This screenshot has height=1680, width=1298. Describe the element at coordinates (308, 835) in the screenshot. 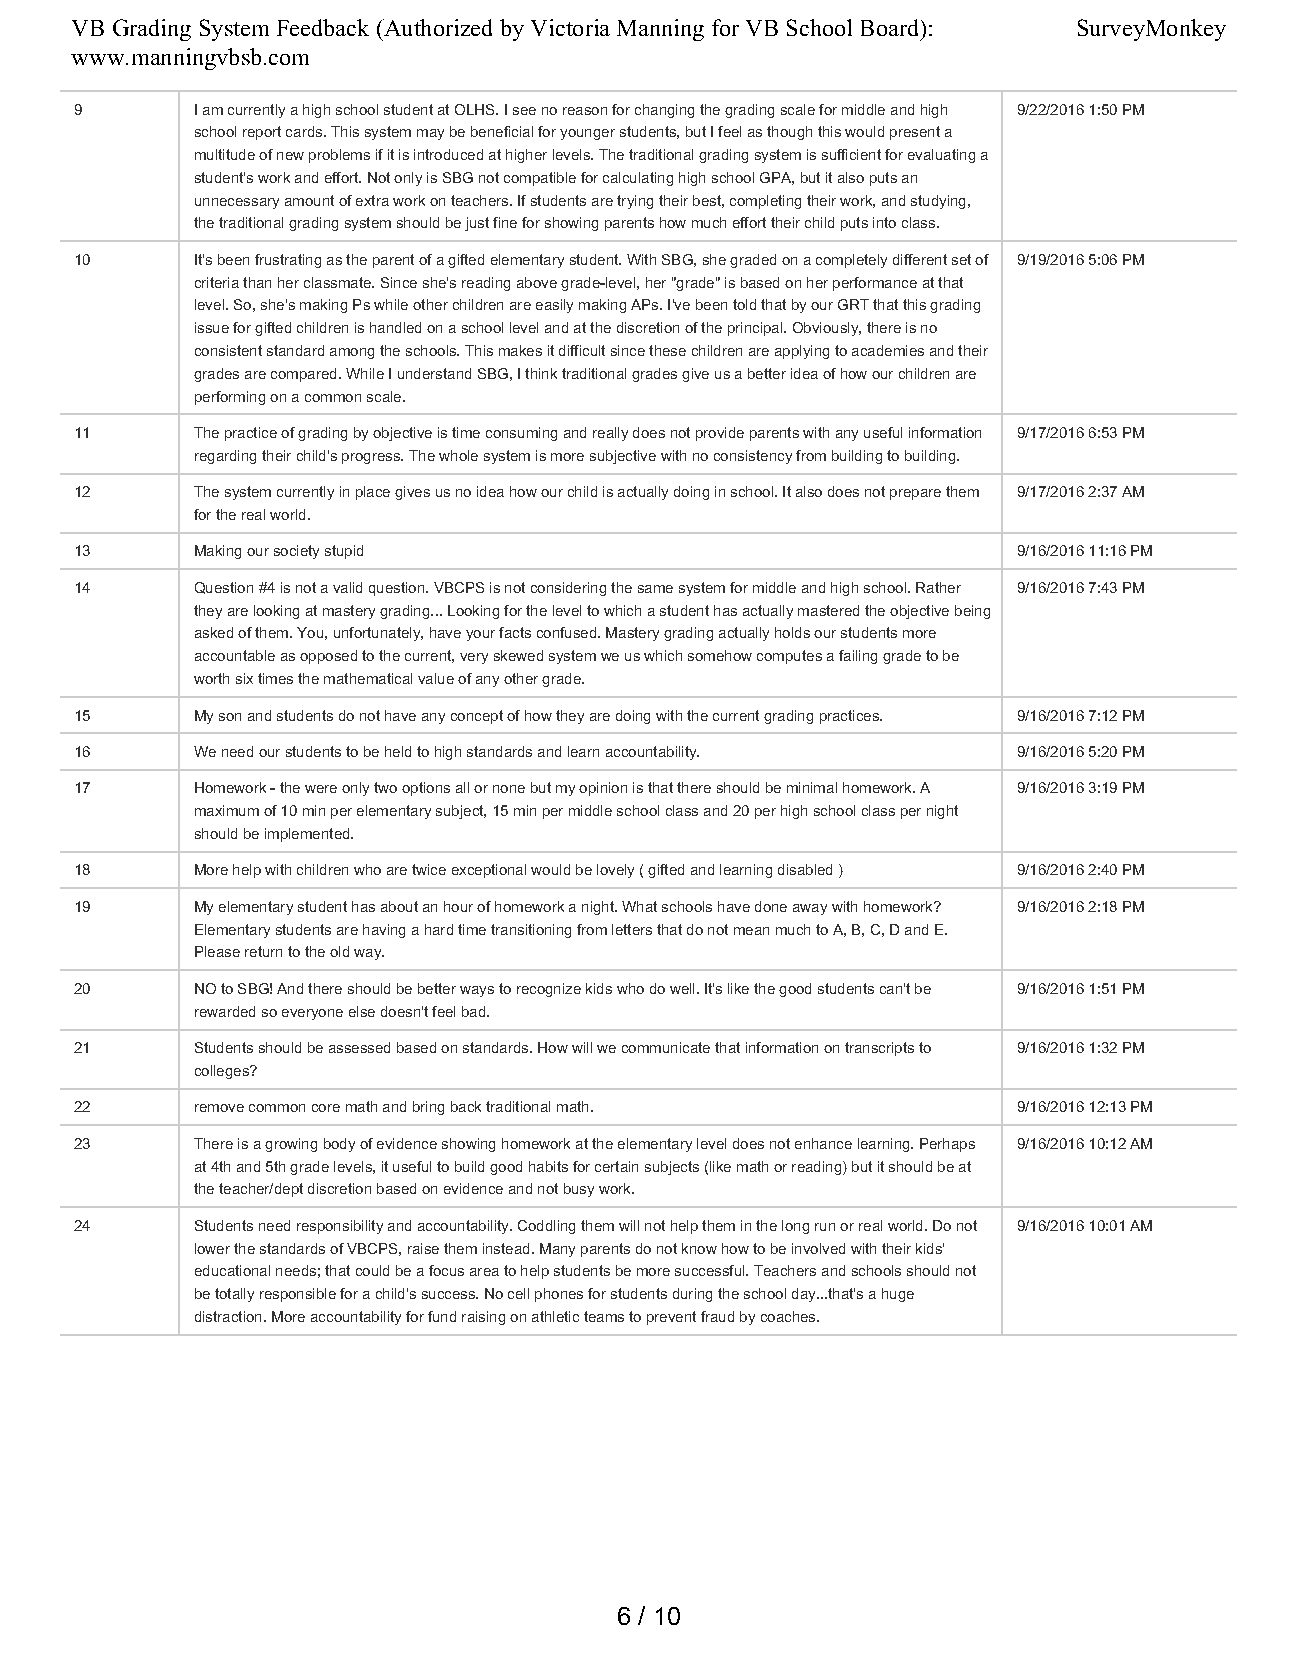

I see `implemented` at that location.
